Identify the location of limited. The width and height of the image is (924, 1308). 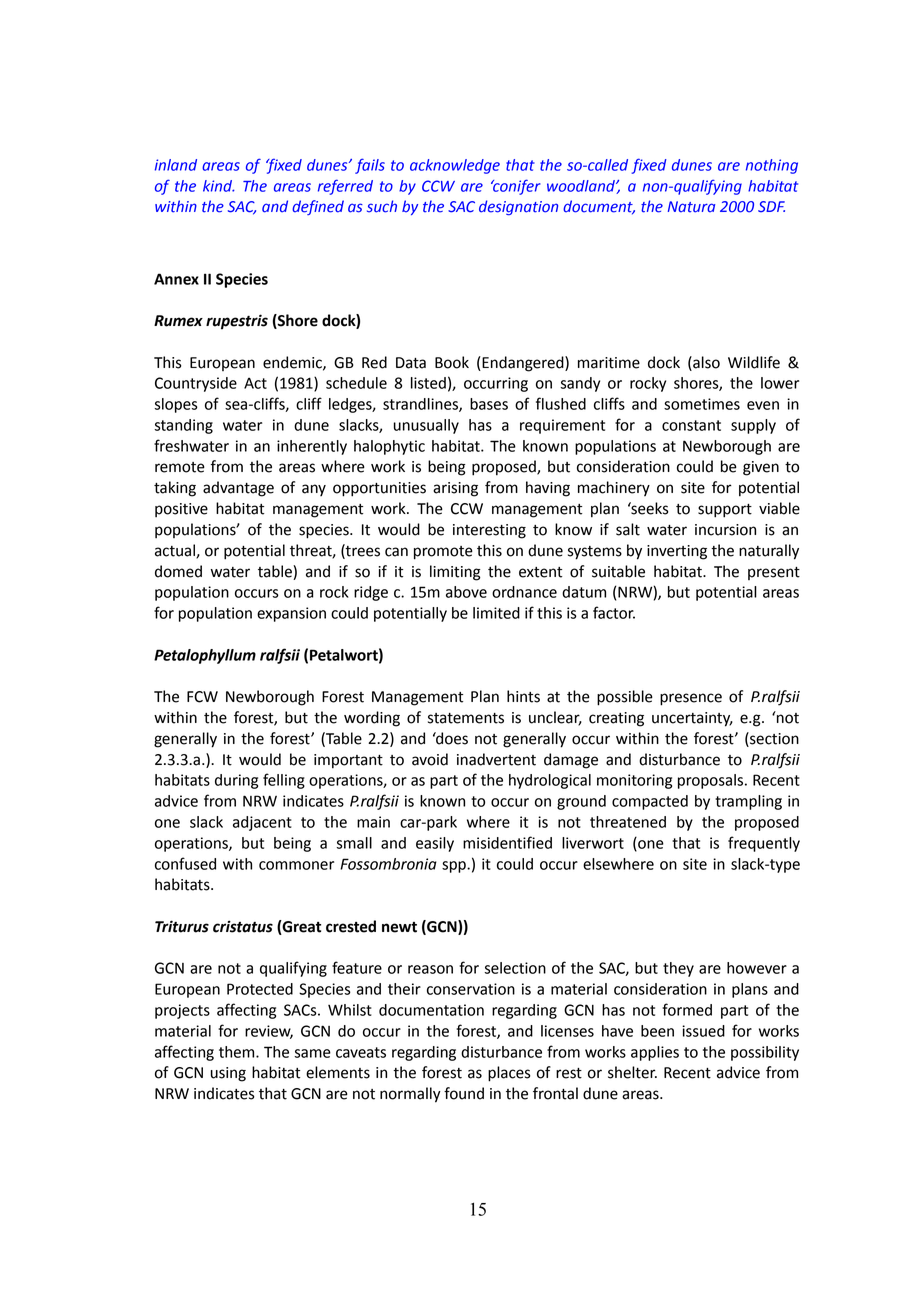
(496, 613).
